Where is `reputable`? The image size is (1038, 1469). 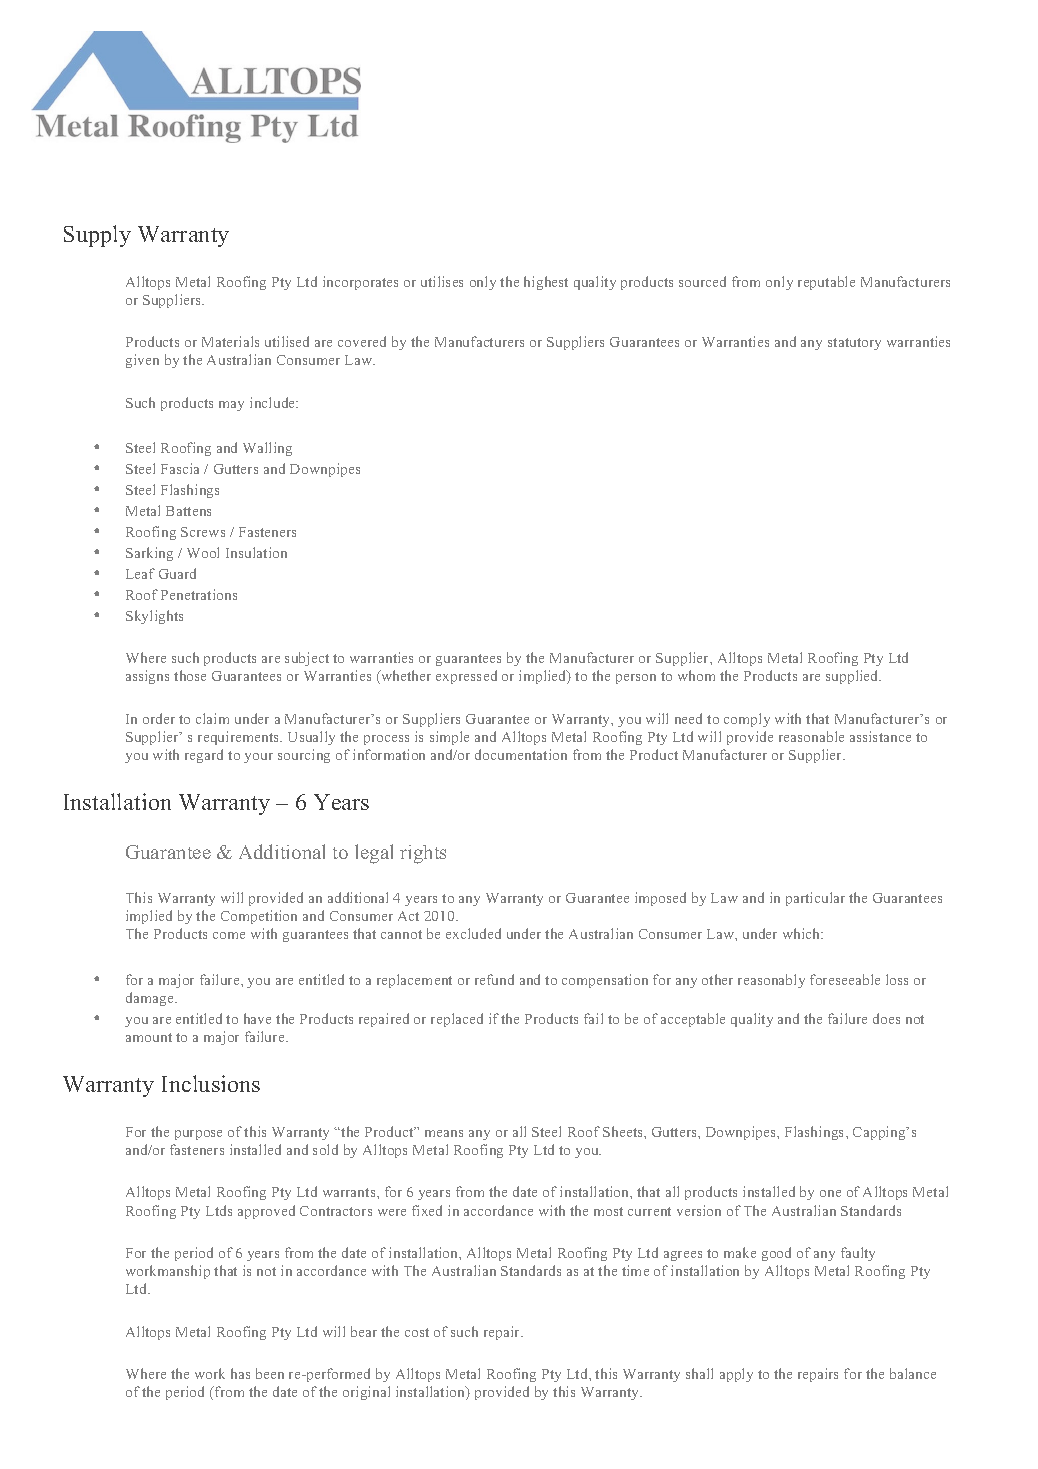 reputable is located at coordinates (826, 283).
